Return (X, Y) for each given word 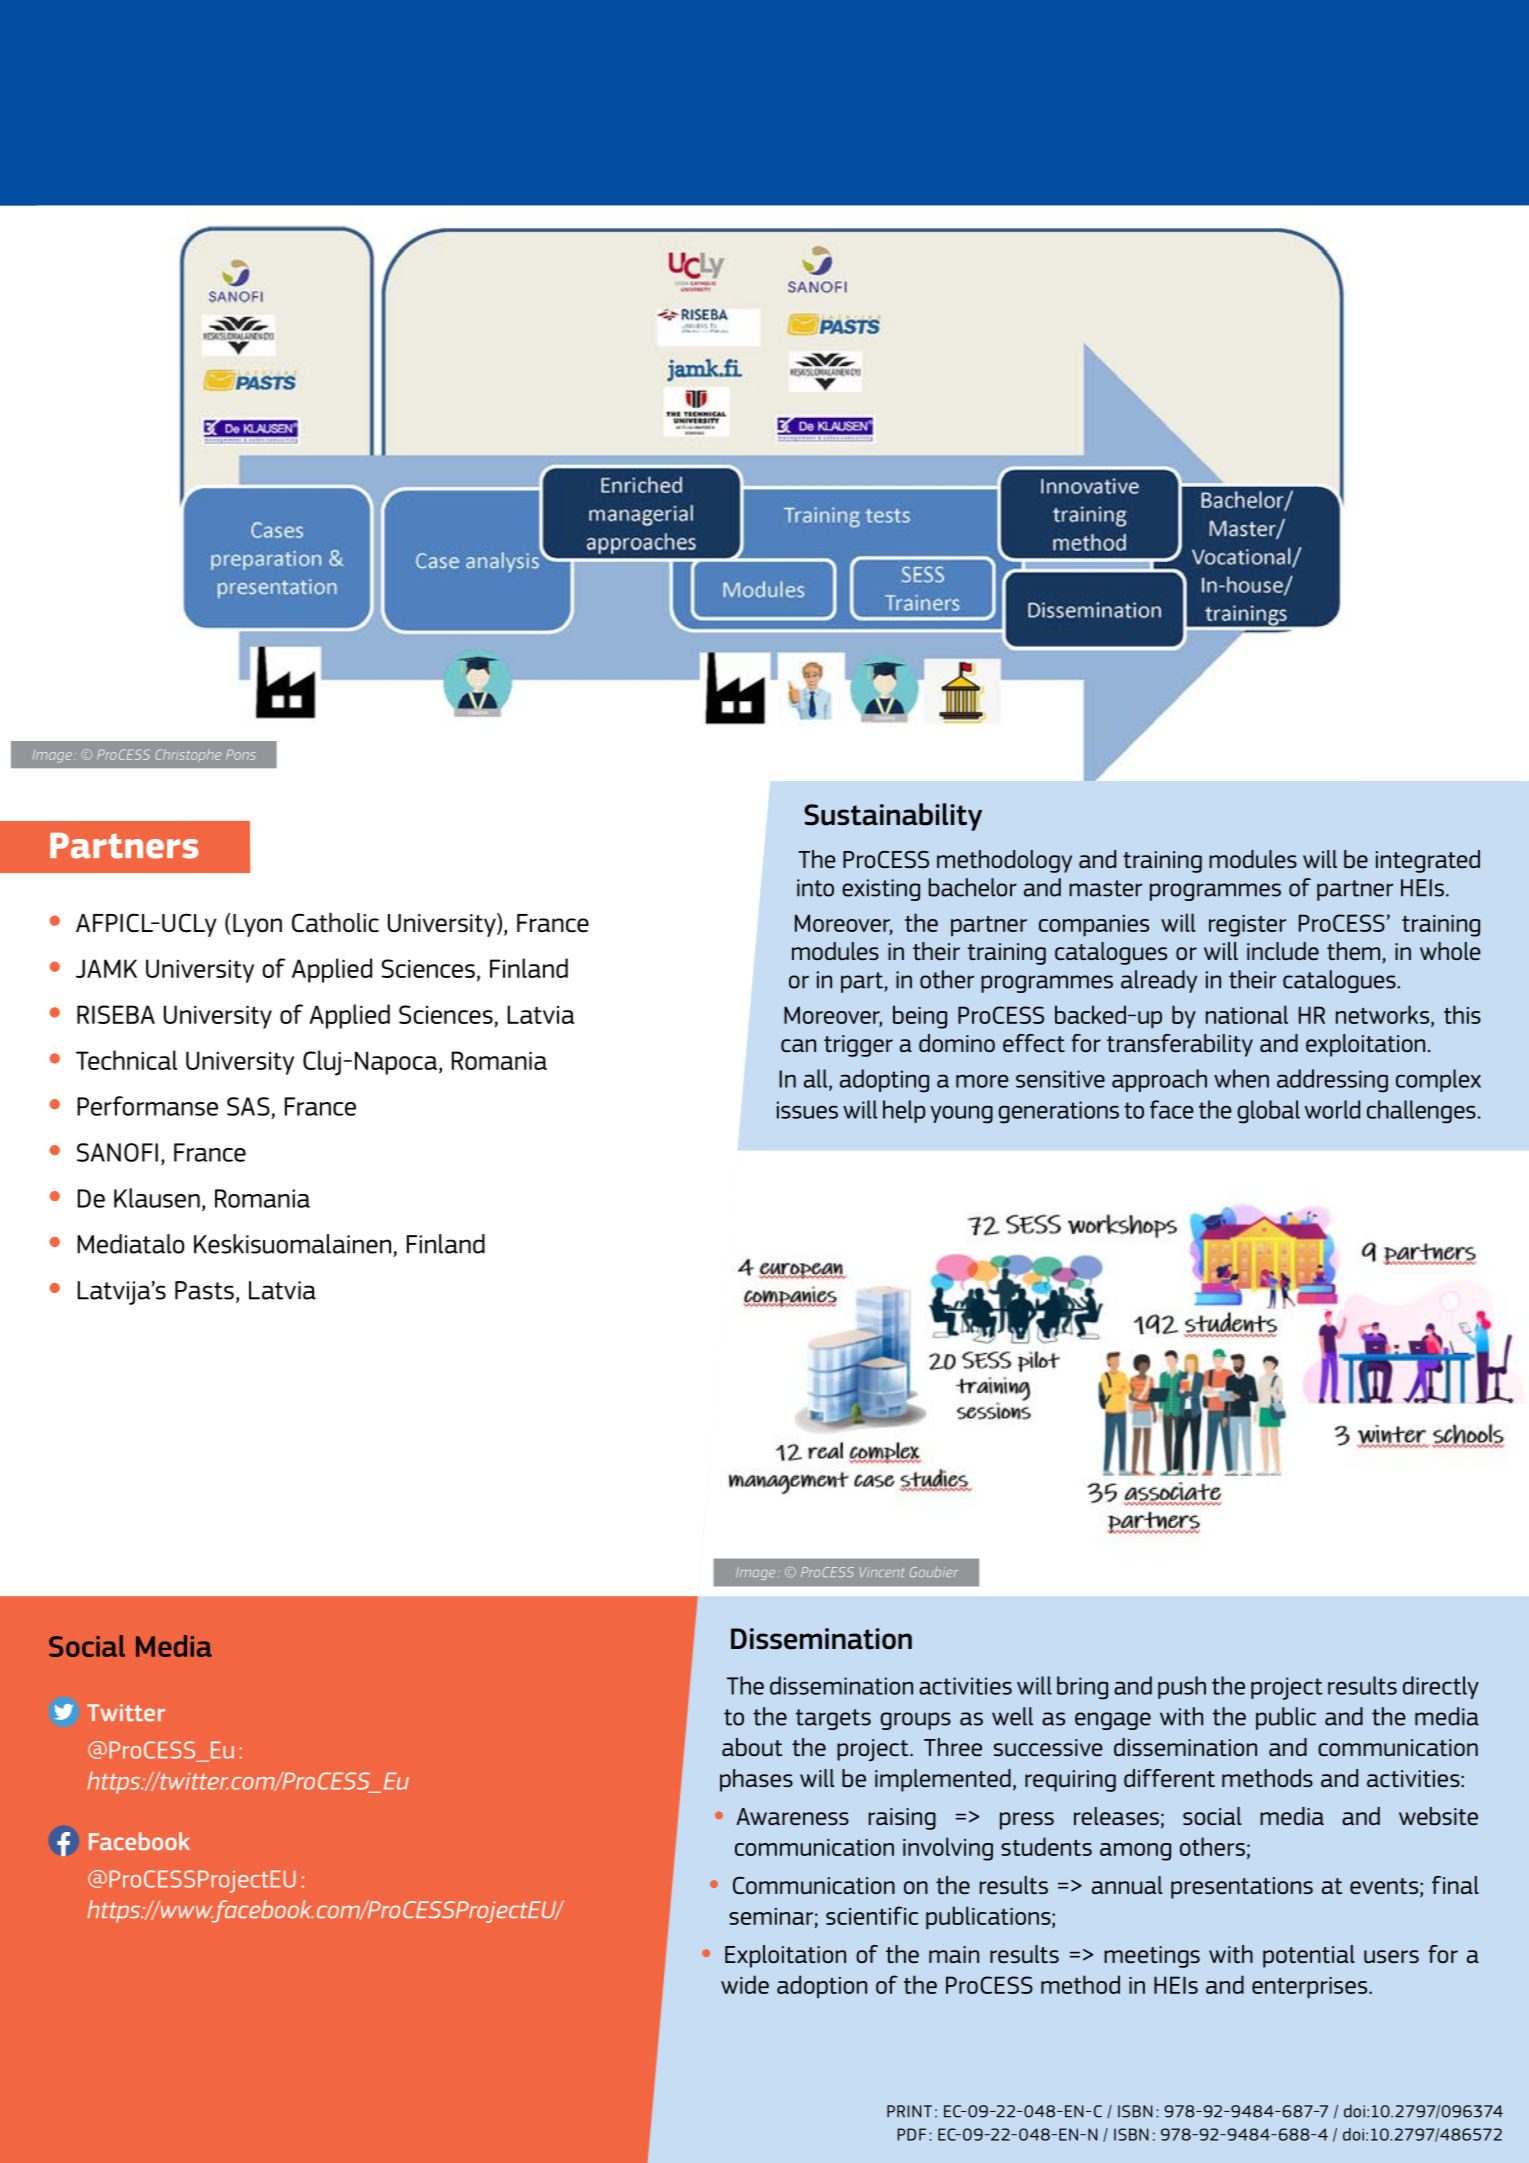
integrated (1428, 861)
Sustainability (893, 817)
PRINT (909, 2111)
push (1182, 1687)
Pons (241, 754)
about (752, 1747)
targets (833, 1719)
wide (745, 1984)
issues (807, 1110)
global (1268, 1112)
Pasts (204, 1290)
